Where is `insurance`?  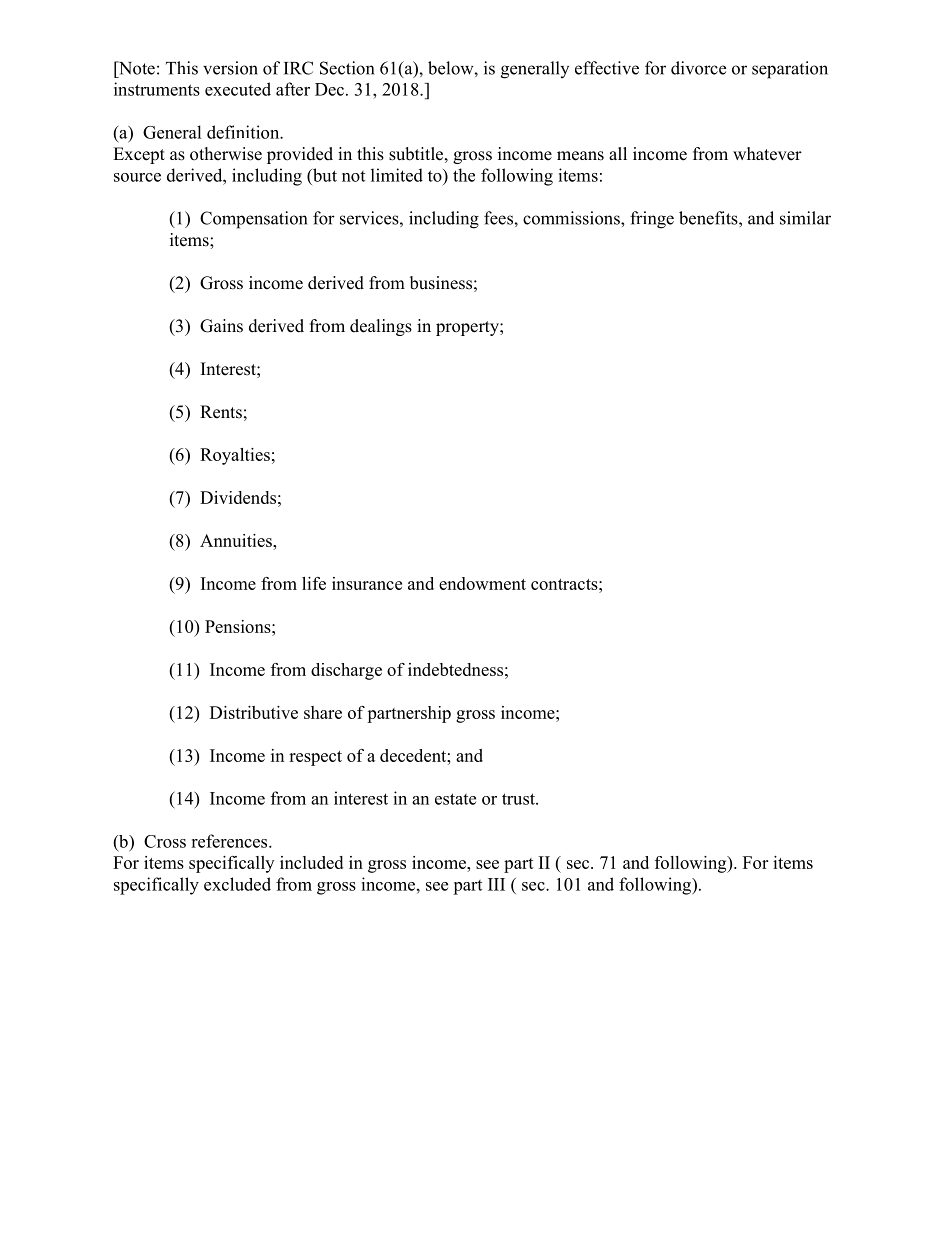
insurance is located at coordinates (367, 583).
